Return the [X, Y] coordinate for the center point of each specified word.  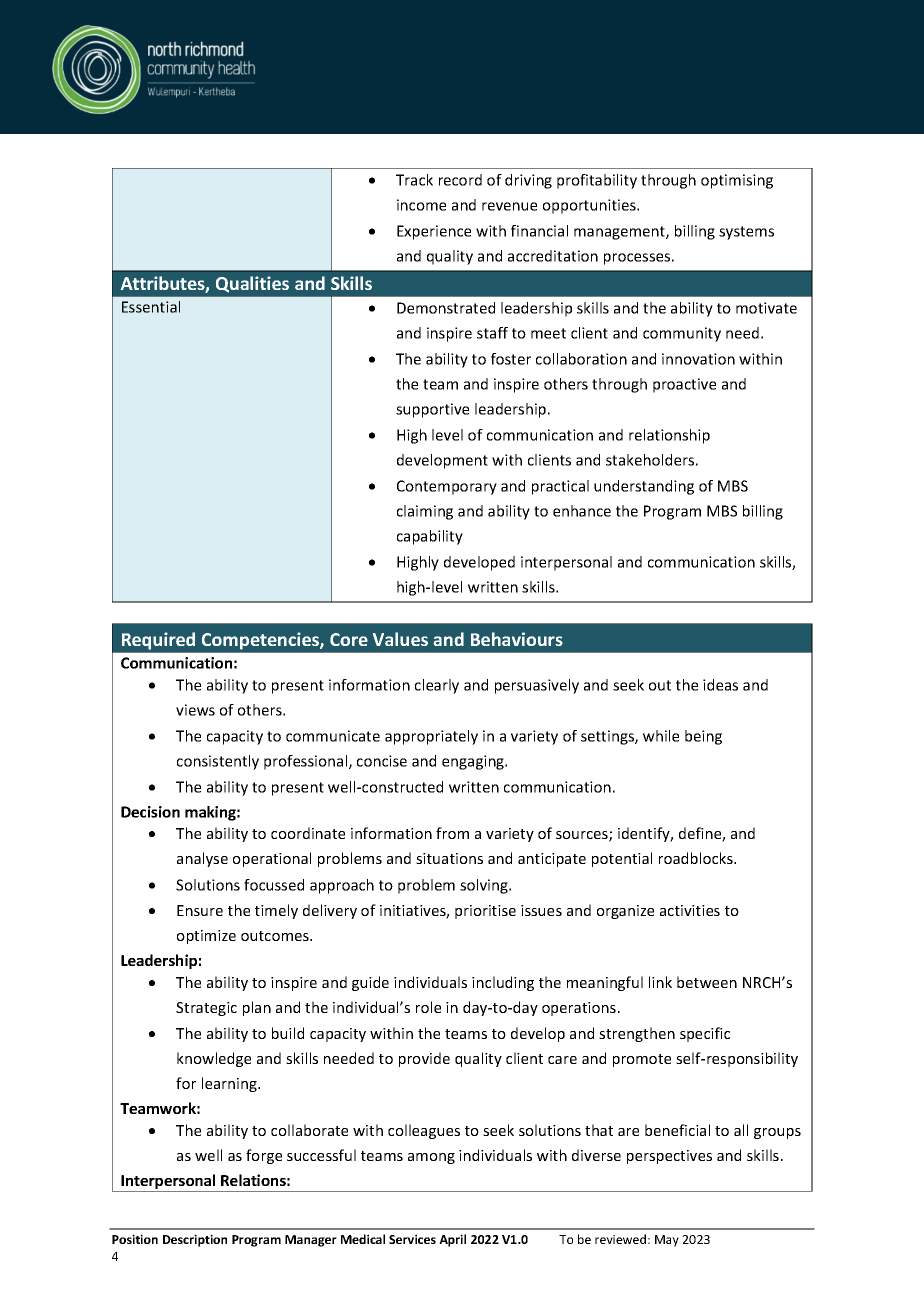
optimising [737, 181]
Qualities [252, 284]
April [452, 1240]
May [667, 1241]
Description [195, 1240]
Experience [434, 232]
